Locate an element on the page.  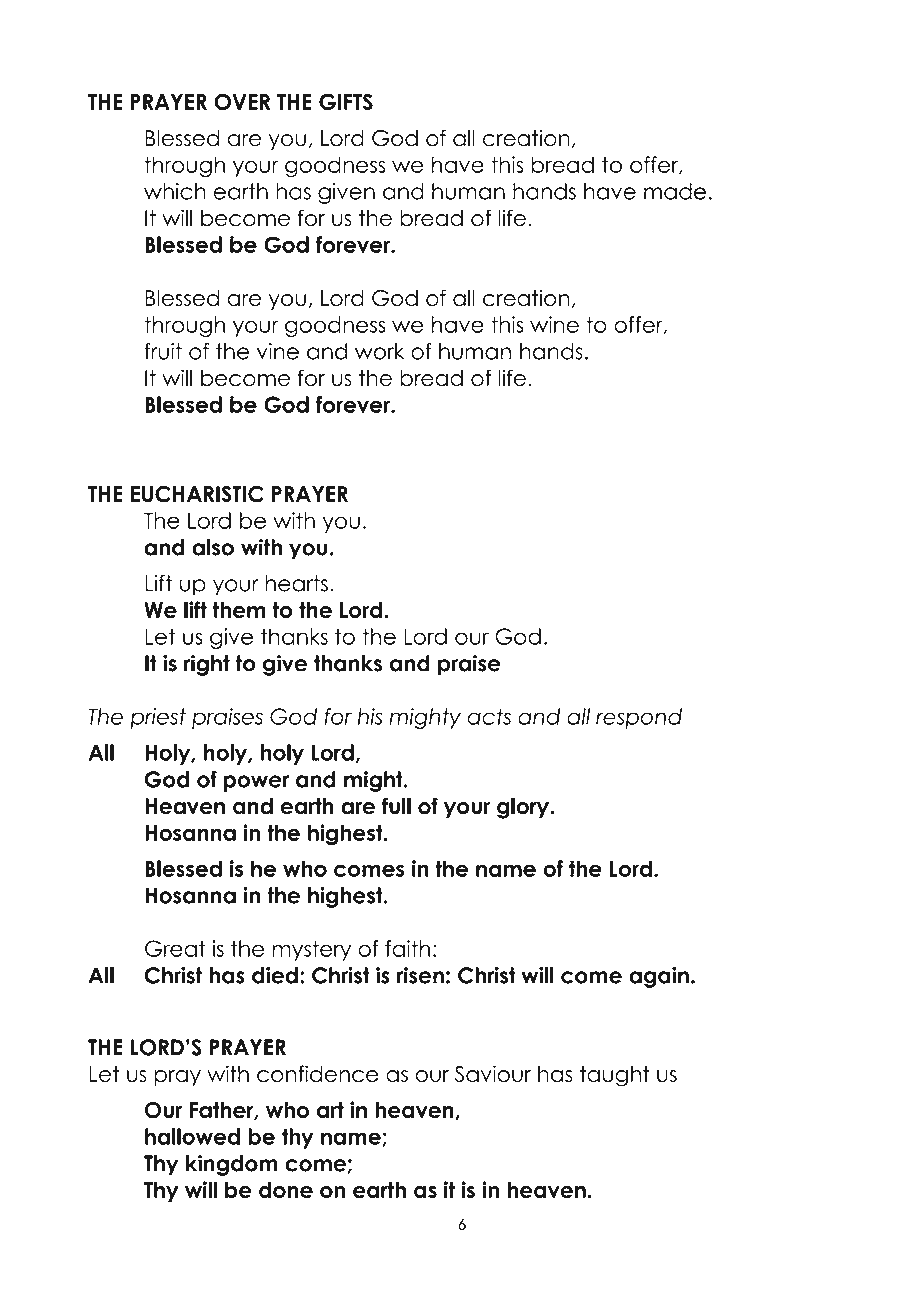
OVER is located at coordinates (242, 102).
